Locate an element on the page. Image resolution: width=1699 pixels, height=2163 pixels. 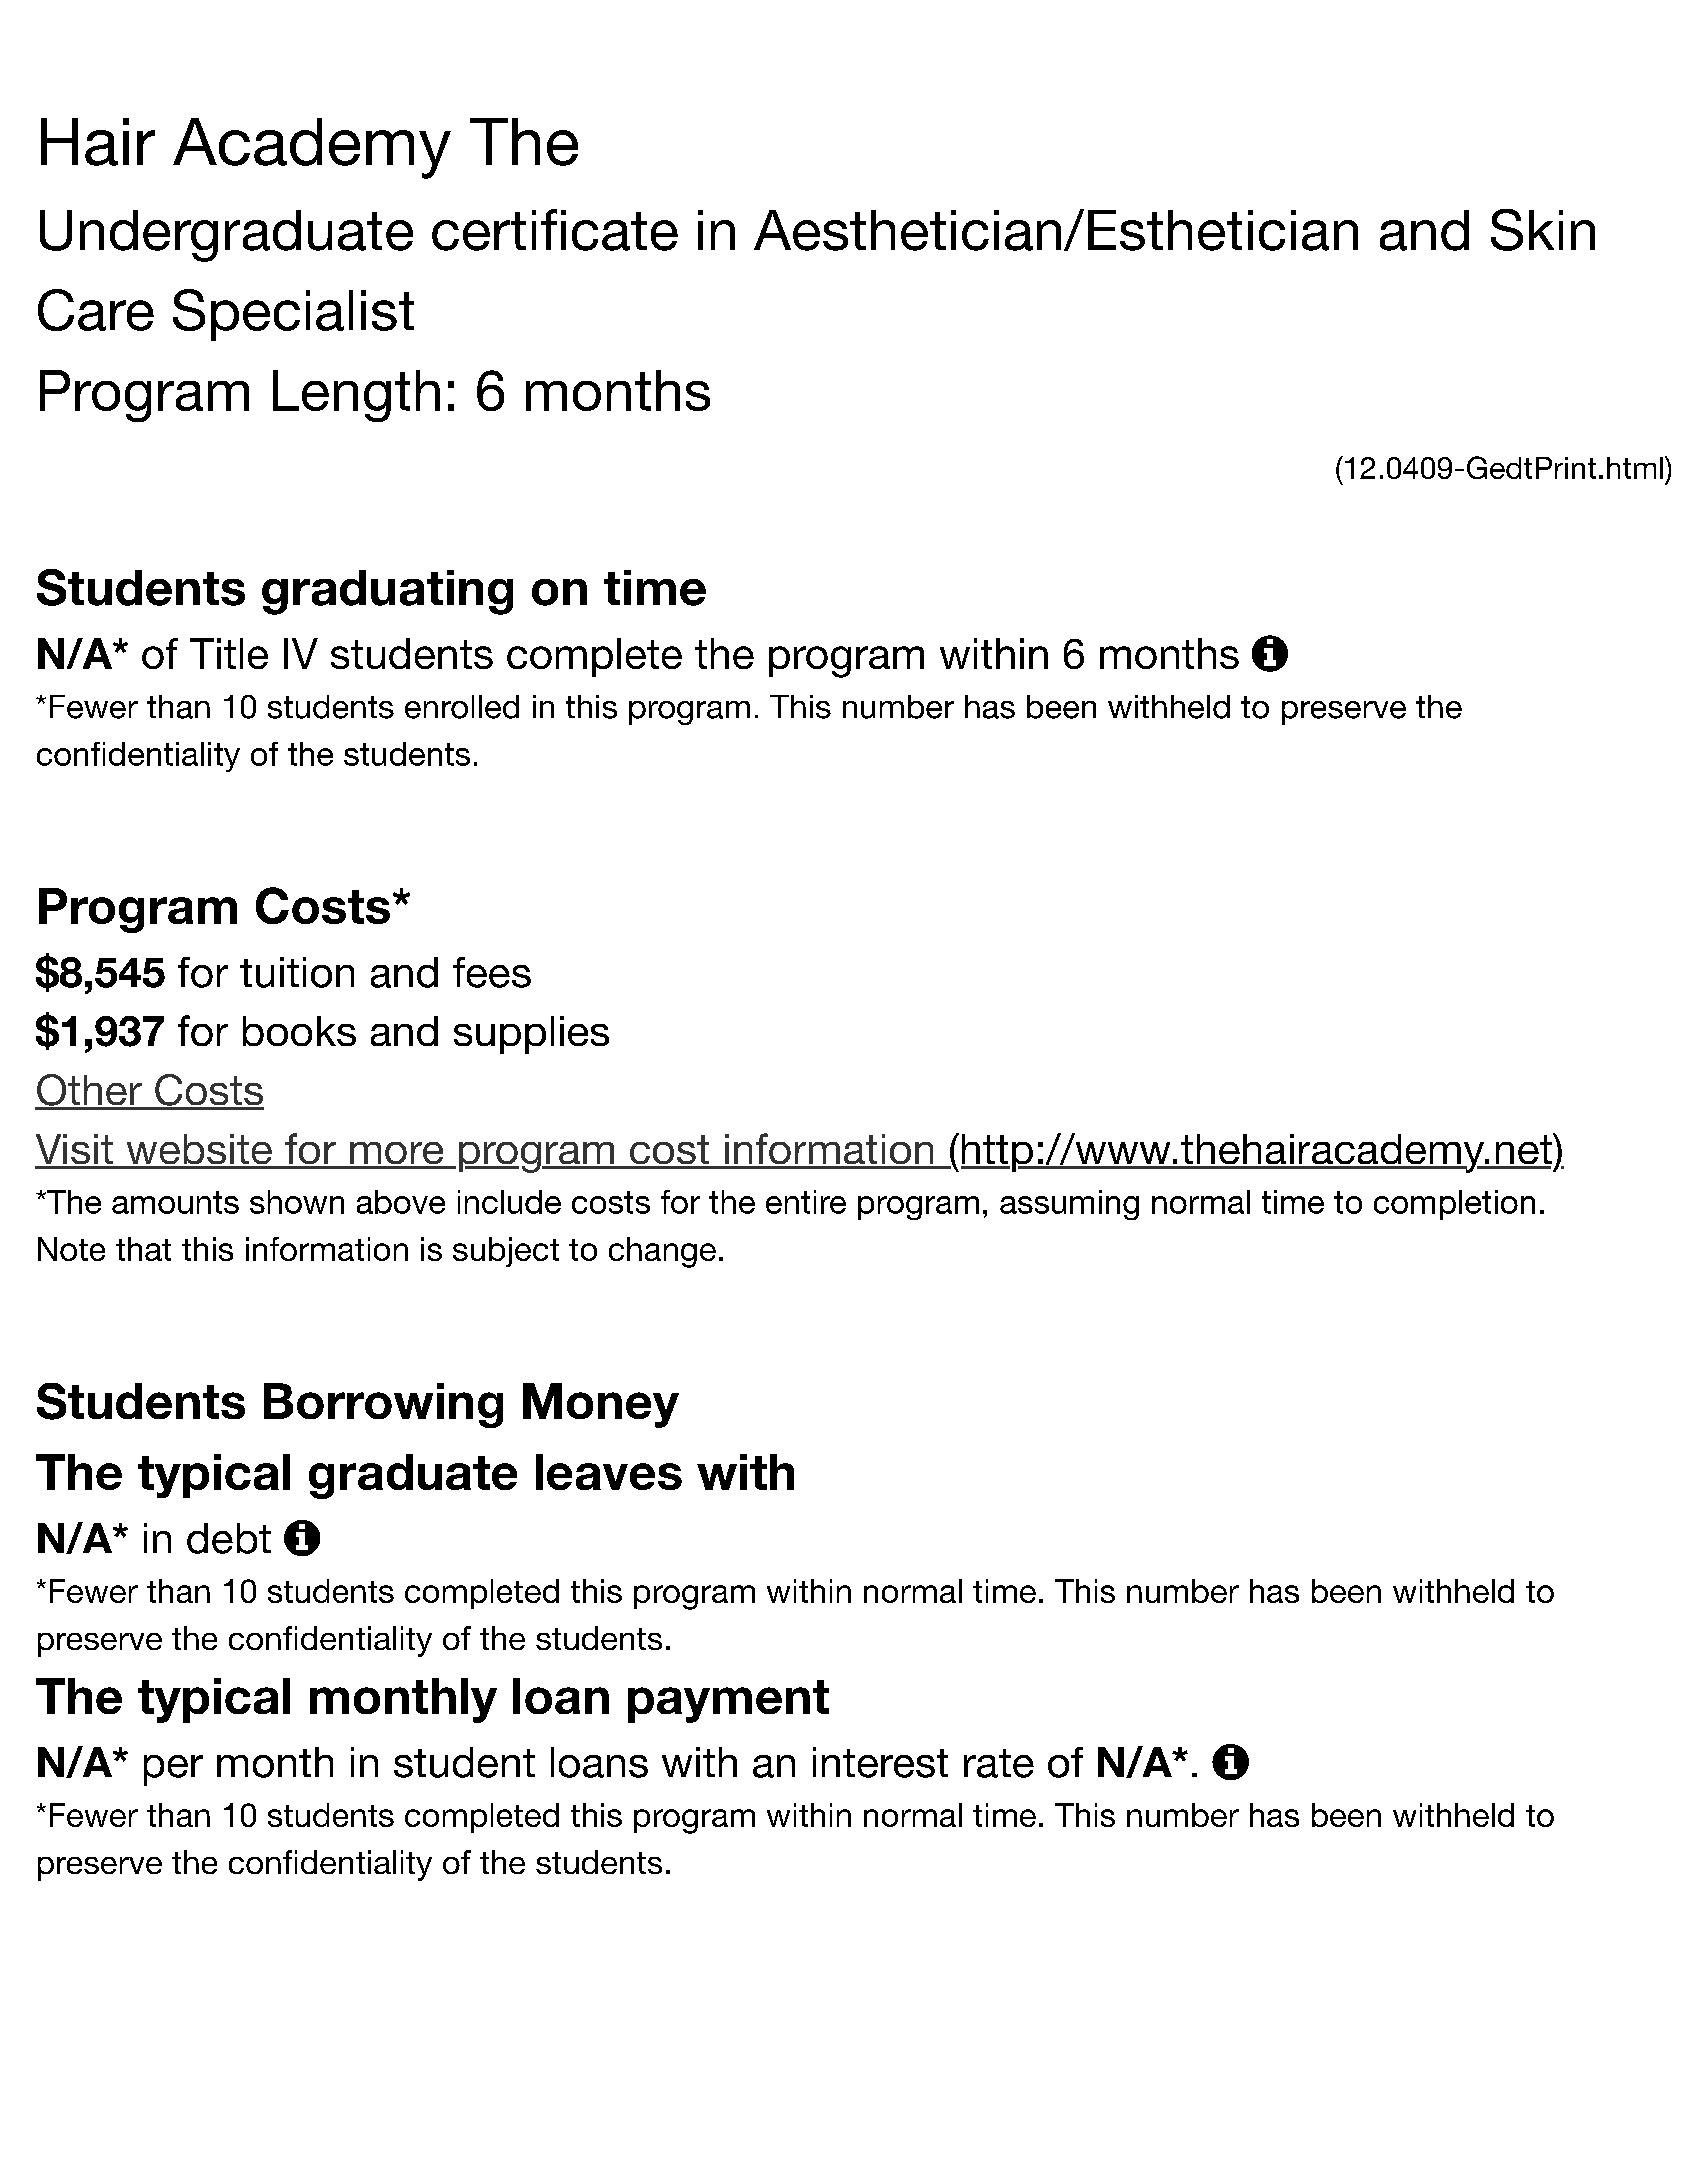
supplies is located at coordinates (531, 1035).
